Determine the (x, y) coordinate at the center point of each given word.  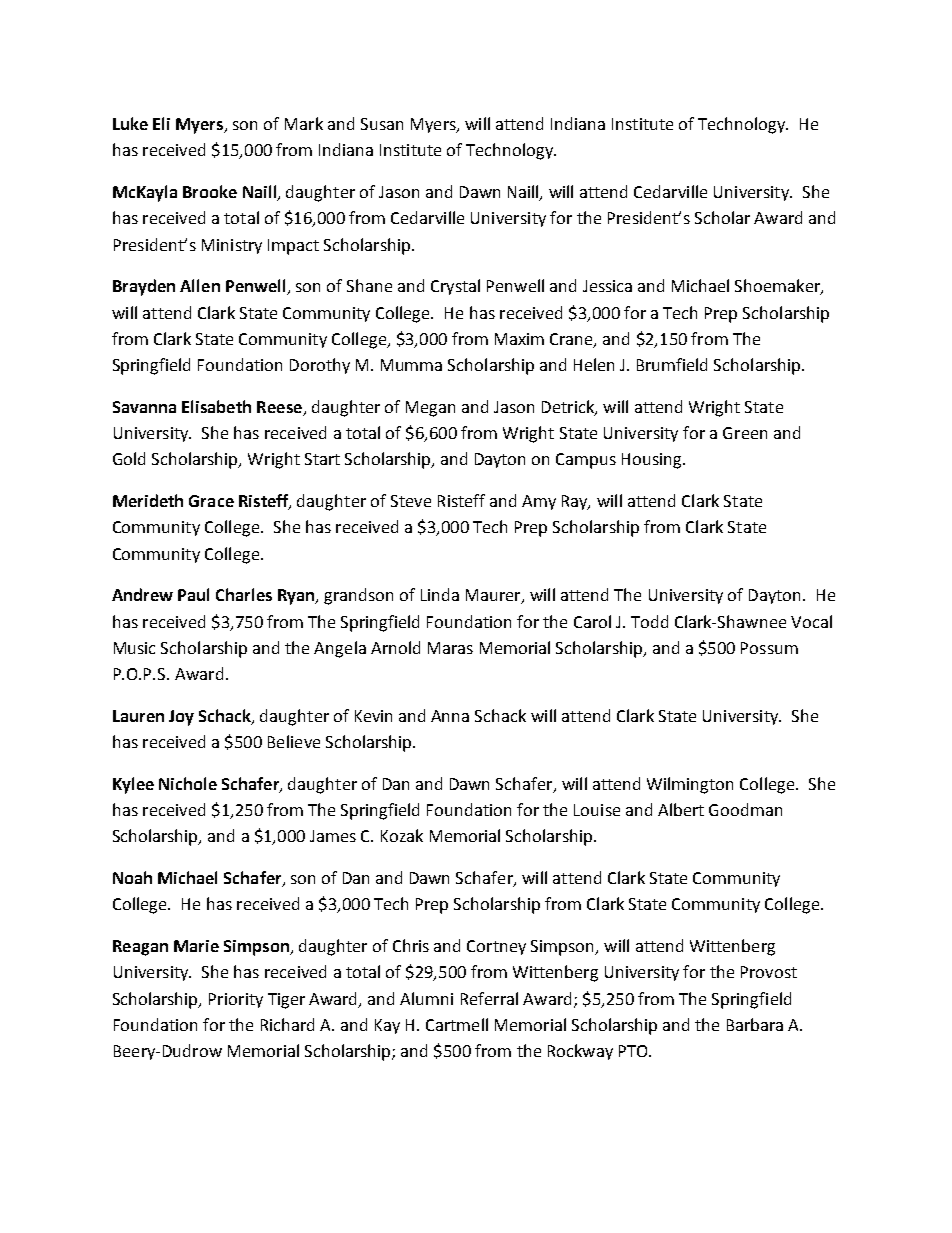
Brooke (210, 191)
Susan (382, 124)
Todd (649, 621)
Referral (489, 998)
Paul (193, 594)
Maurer (494, 596)
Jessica (607, 286)
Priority (236, 1000)
